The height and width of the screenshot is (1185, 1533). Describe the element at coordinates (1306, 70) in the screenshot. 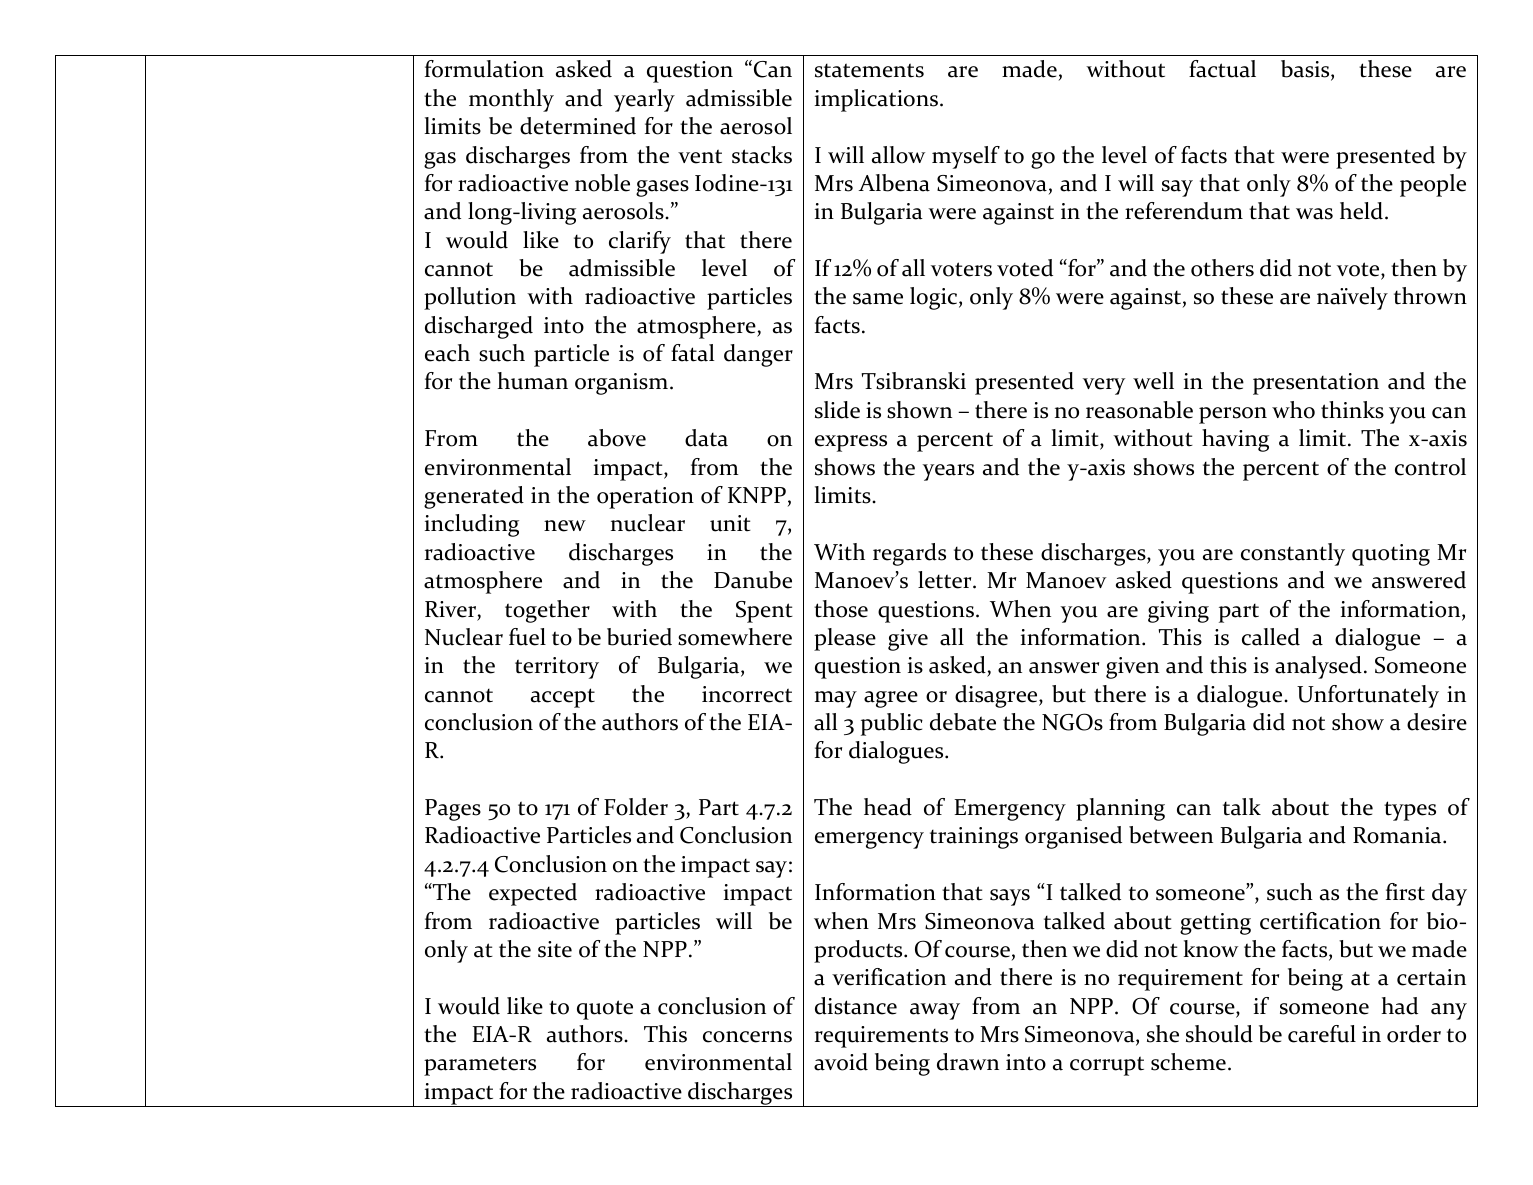

I see `basis` at that location.
